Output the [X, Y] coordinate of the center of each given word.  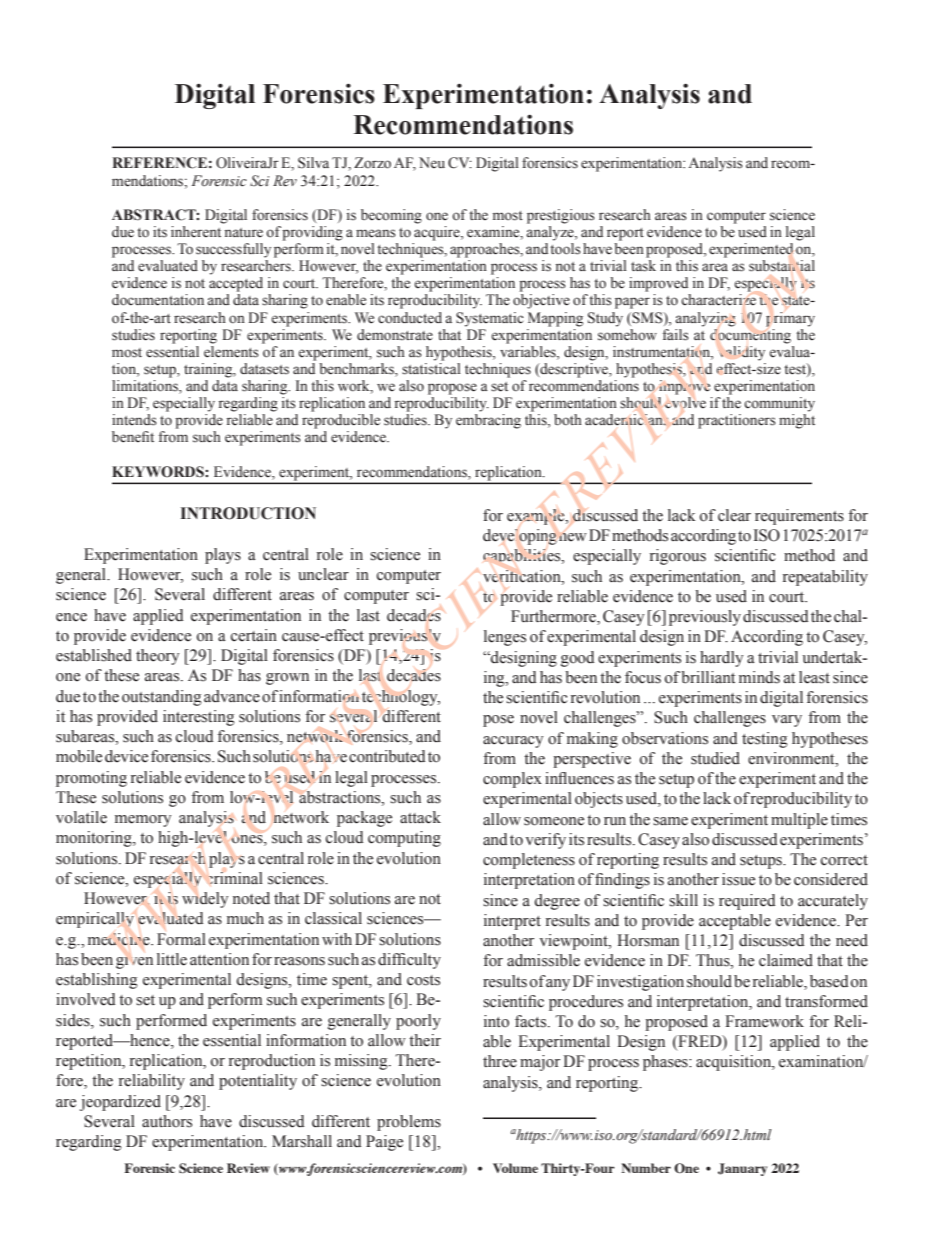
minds [759, 677]
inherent [196, 231]
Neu [432, 162]
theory [157, 657]
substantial [782, 266]
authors [167, 1121]
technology [401, 698]
